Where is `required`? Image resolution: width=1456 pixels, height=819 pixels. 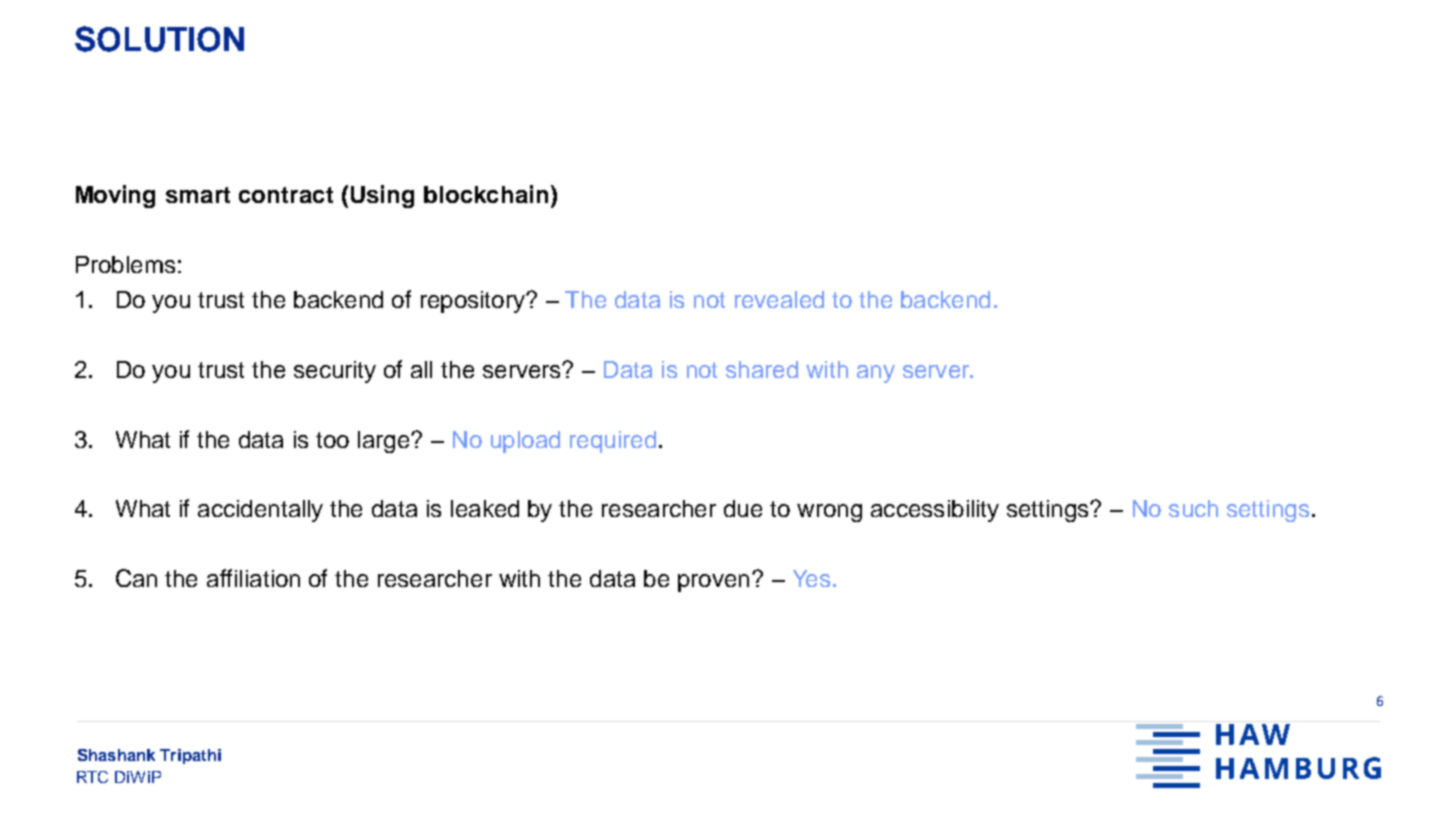 required is located at coordinates (613, 442).
